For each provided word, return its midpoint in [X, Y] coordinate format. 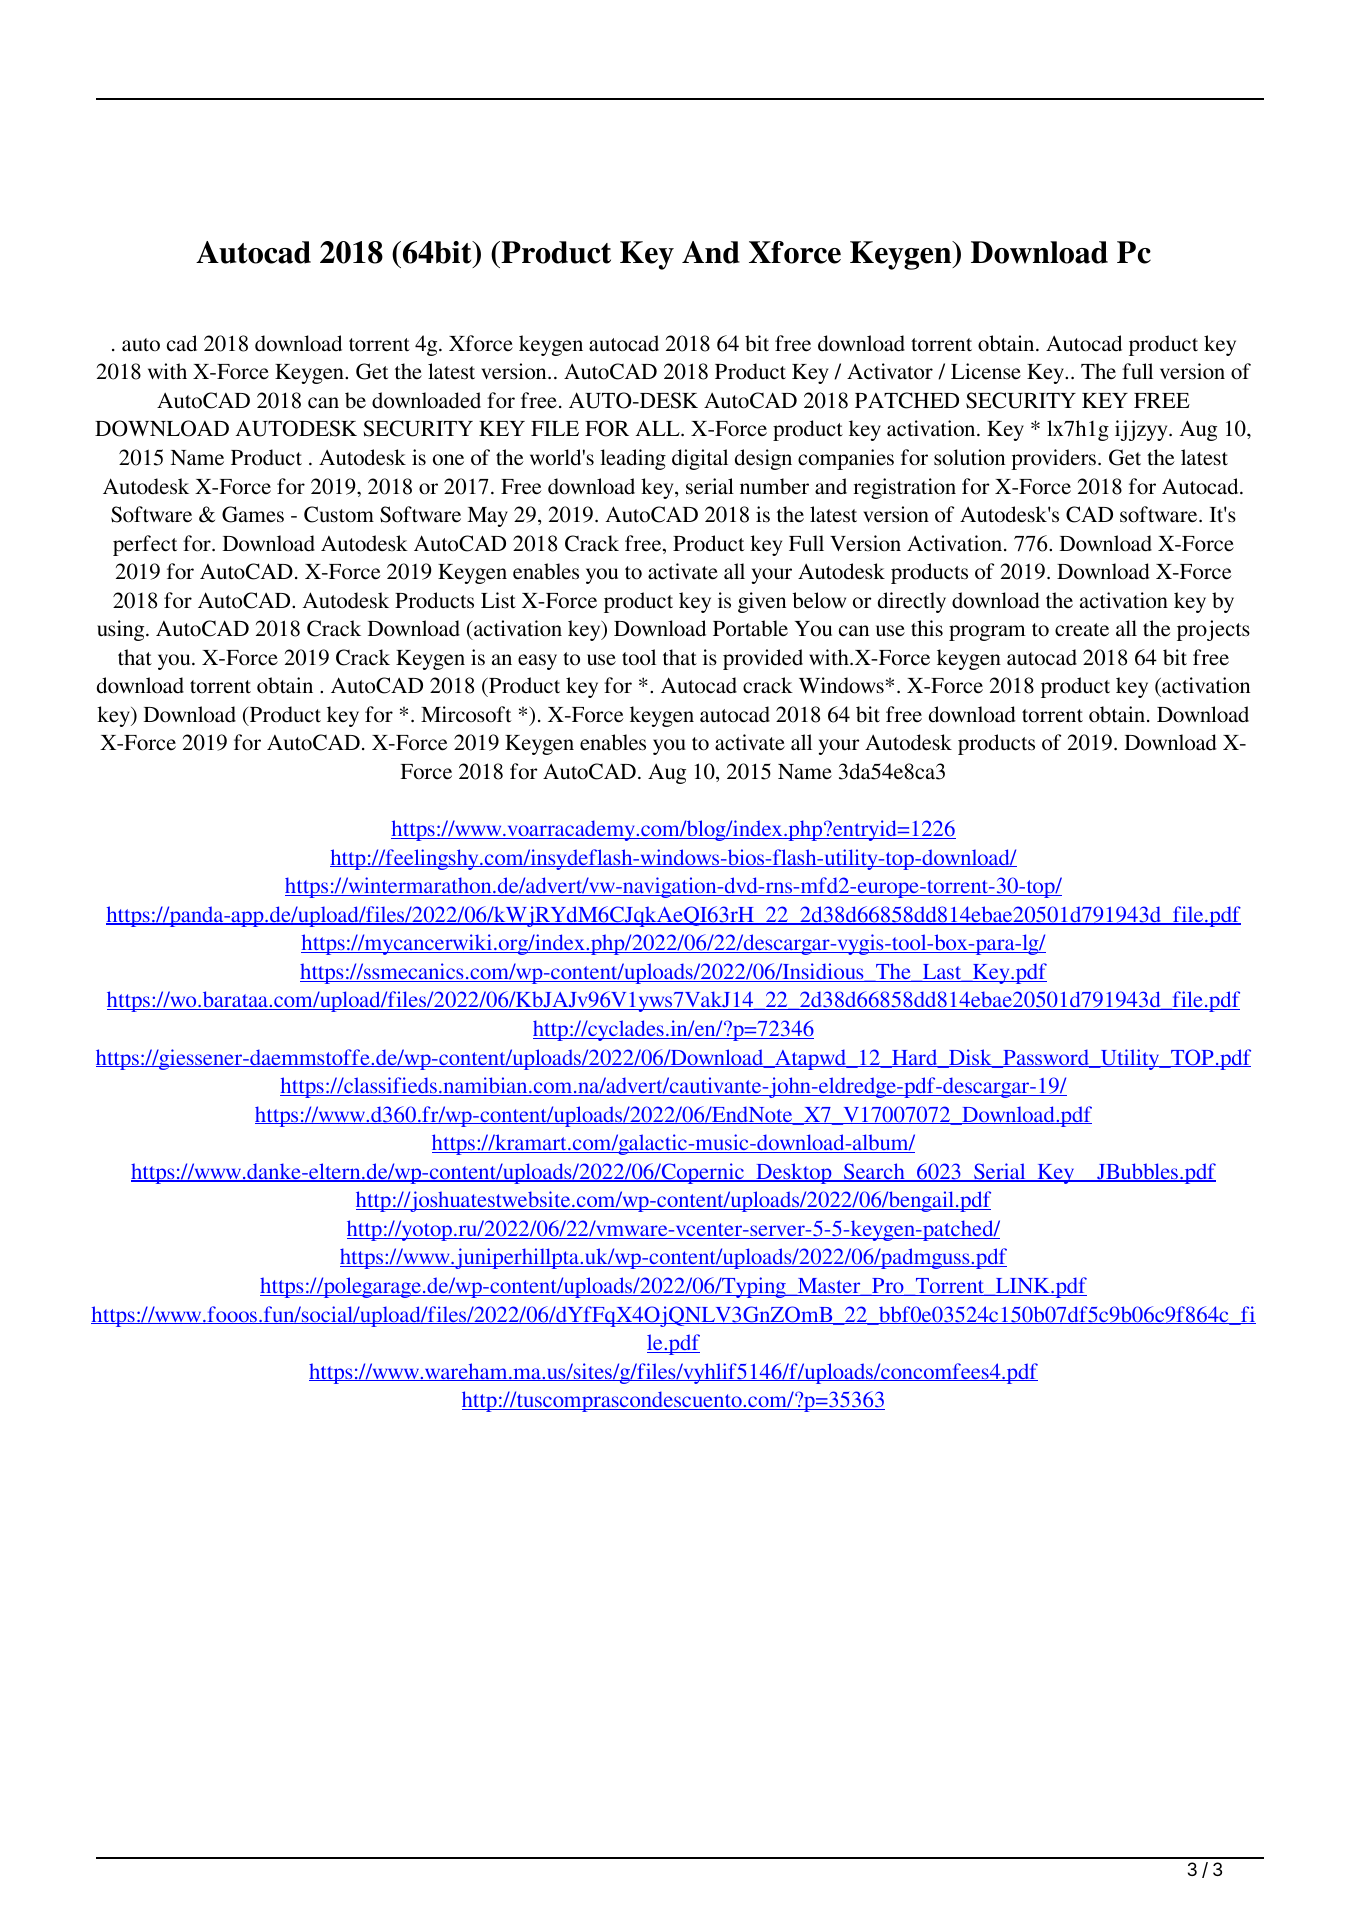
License [986, 371]
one [448, 460]
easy [537, 662]
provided [763, 659]
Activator [890, 371]
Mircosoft [466, 714]
